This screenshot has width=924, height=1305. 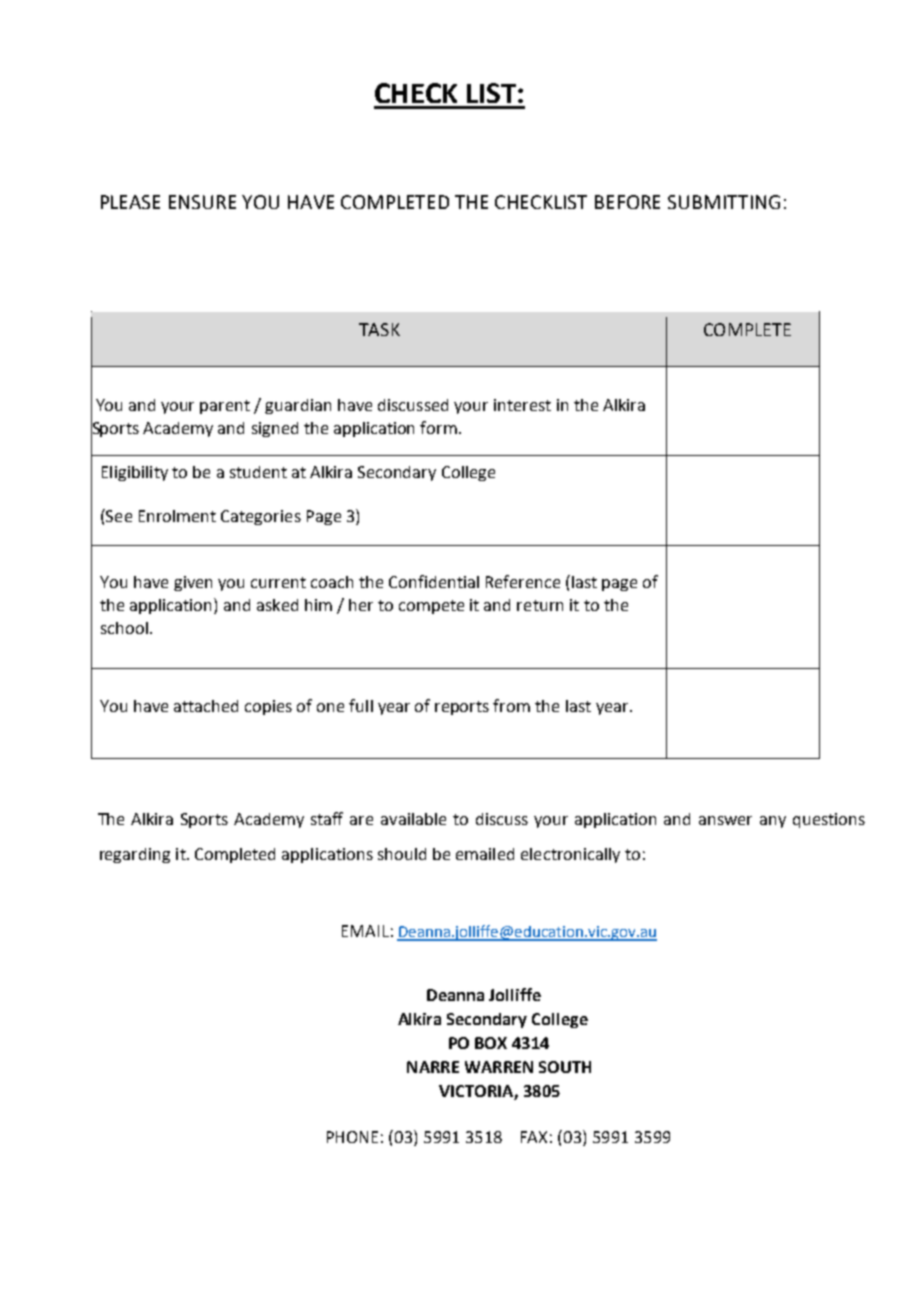 What do you see at coordinates (724, 202) in the screenshot?
I see `SUBMITTING` at bounding box center [724, 202].
